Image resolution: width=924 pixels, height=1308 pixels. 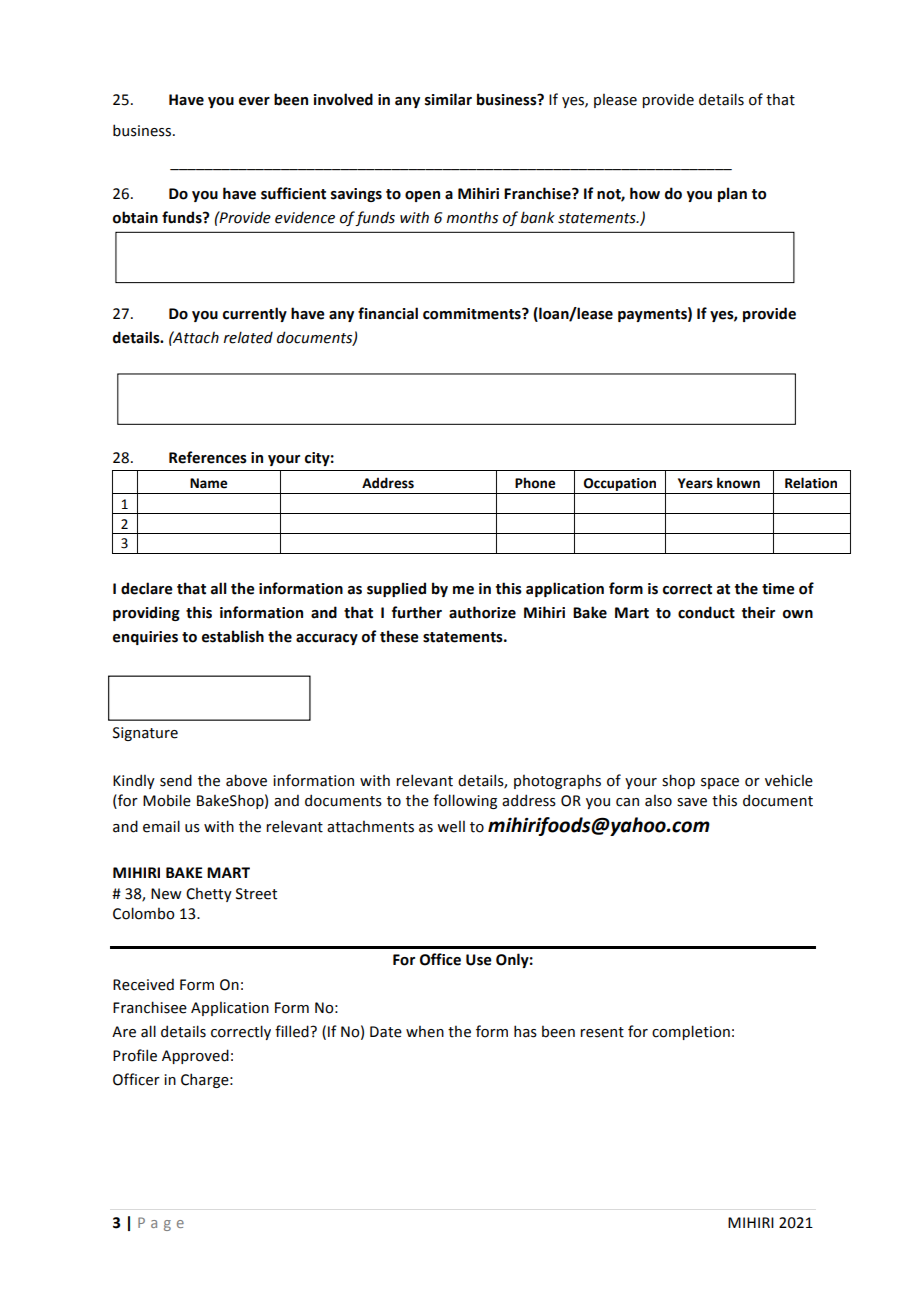 What do you see at coordinates (482, 612) in the page?
I see `authorize` at bounding box center [482, 612].
